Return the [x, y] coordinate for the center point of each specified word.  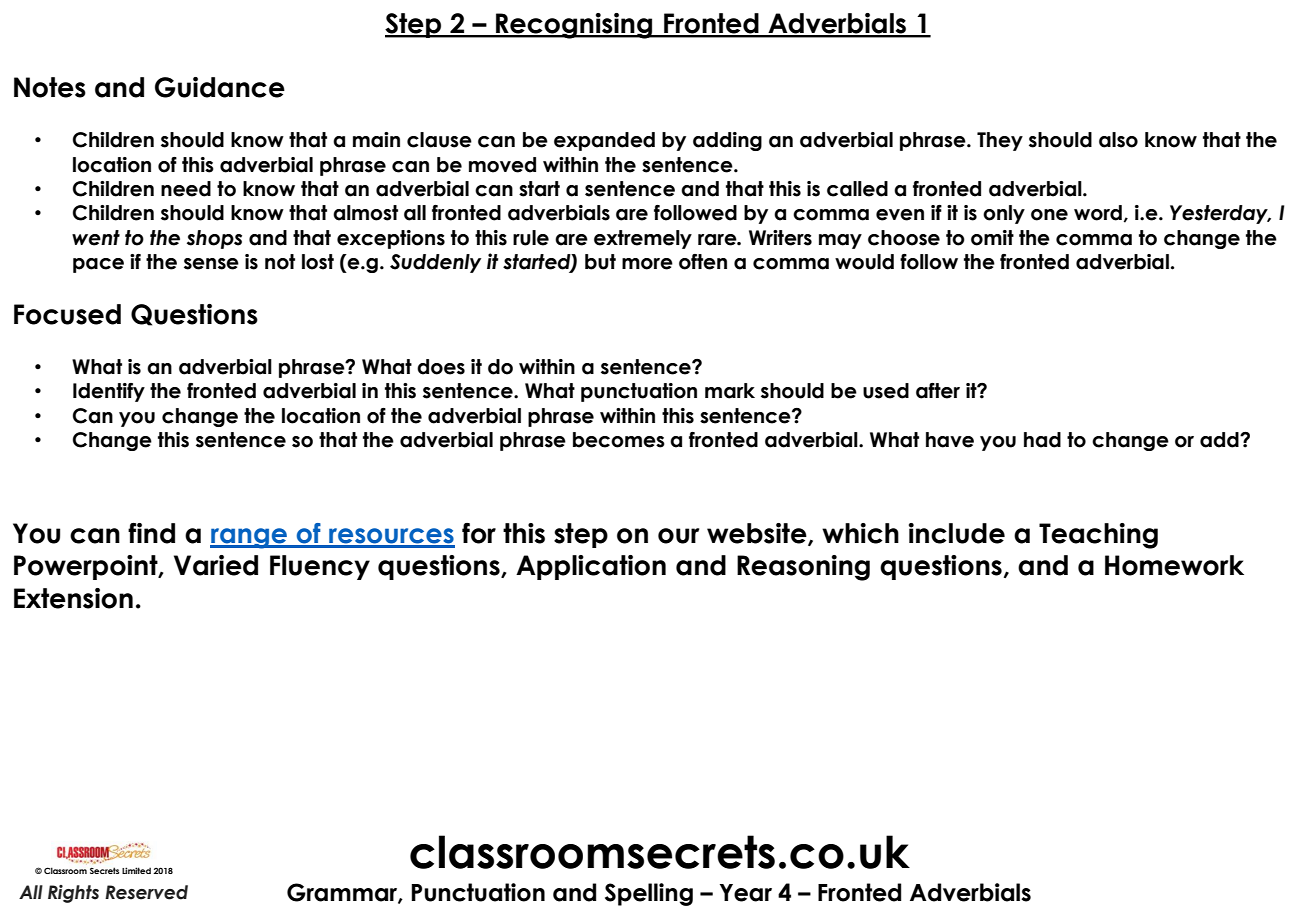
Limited [136, 870]
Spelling [649, 894]
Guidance [220, 87]
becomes [619, 440]
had [1042, 440]
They [1000, 141]
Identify [109, 392]
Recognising [574, 26]
